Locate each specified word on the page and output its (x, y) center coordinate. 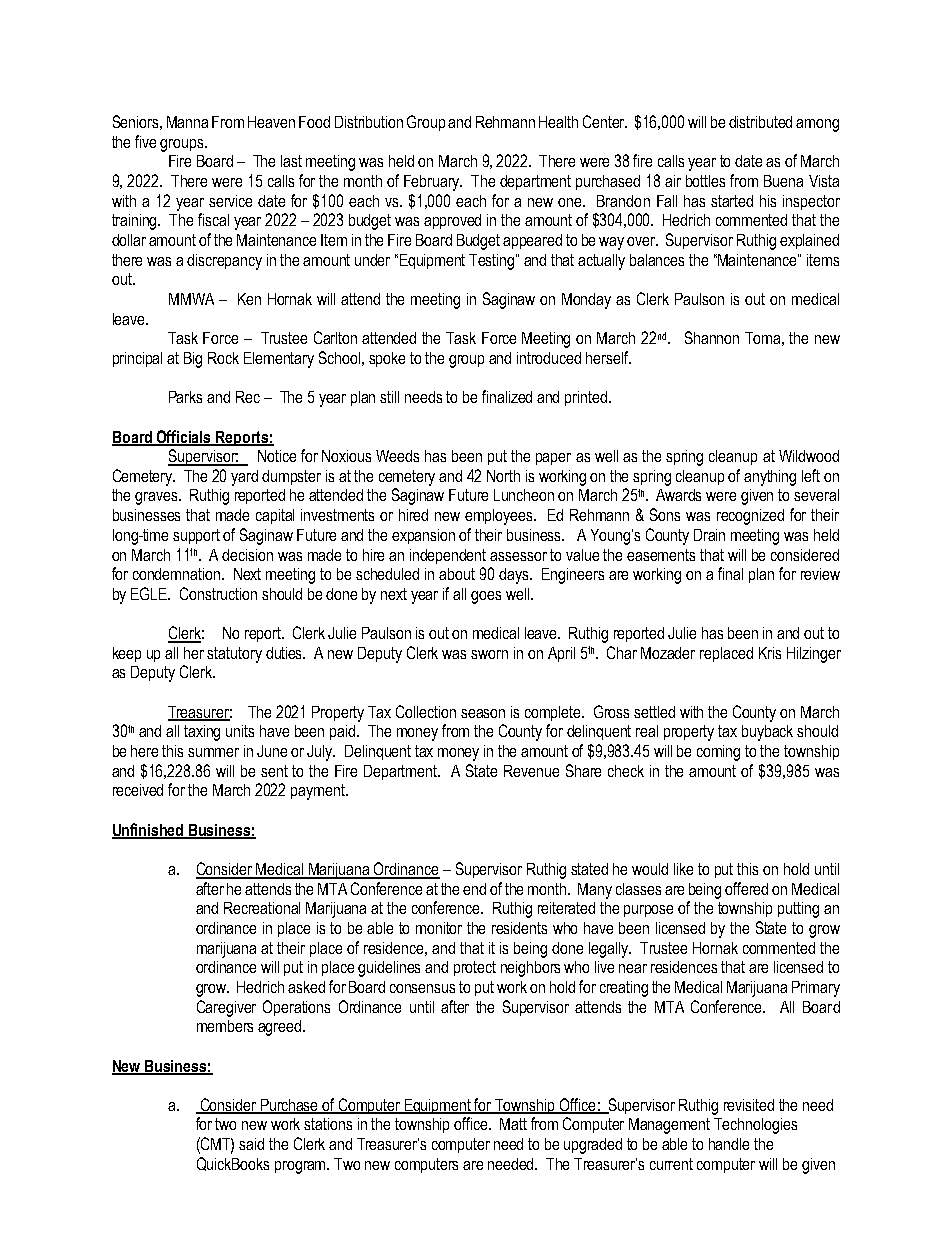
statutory (234, 655)
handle (729, 1144)
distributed (760, 122)
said (251, 1144)
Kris (770, 653)
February (433, 183)
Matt (513, 1124)
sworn (489, 654)
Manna (187, 122)
